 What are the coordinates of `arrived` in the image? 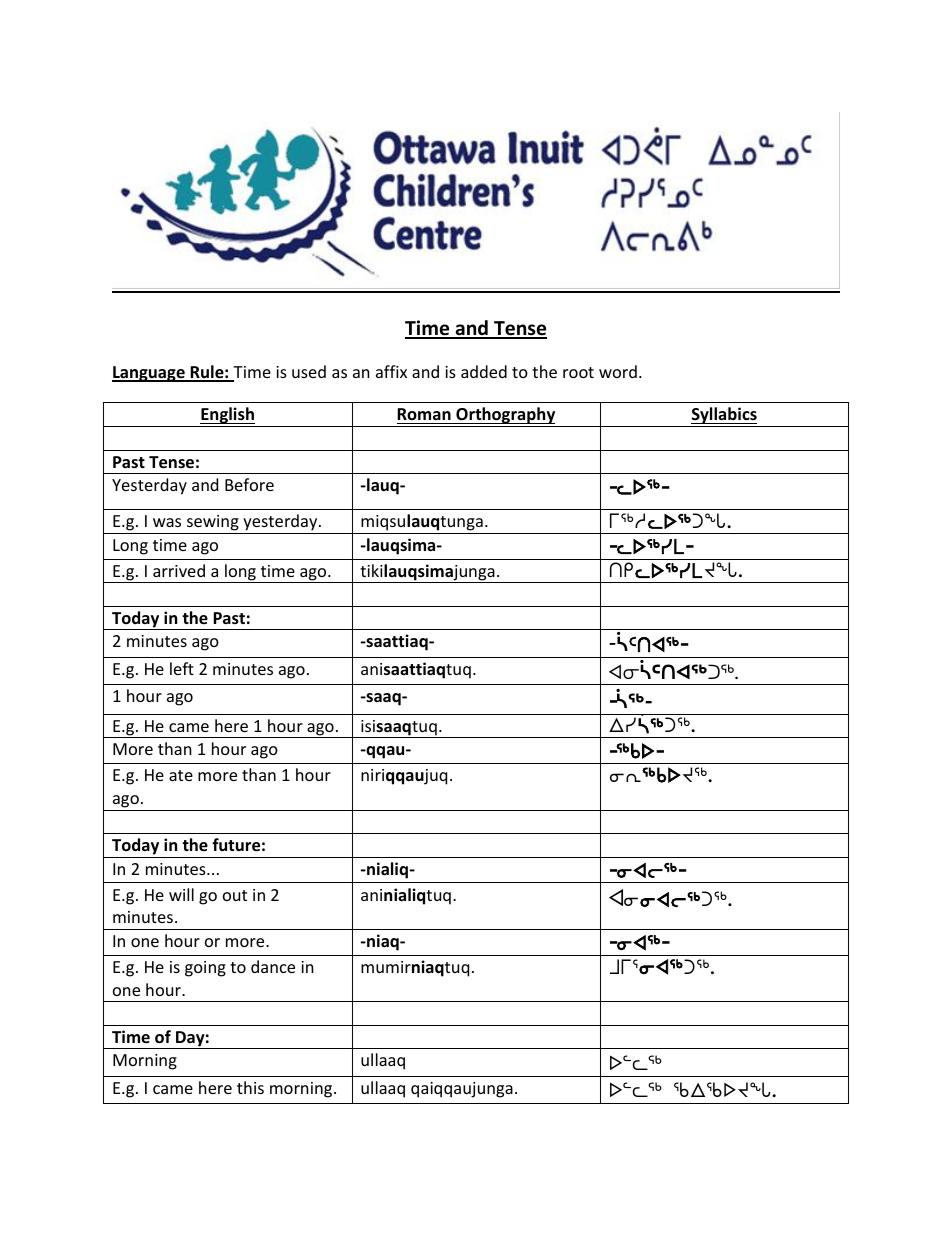 It's located at (179, 570).
